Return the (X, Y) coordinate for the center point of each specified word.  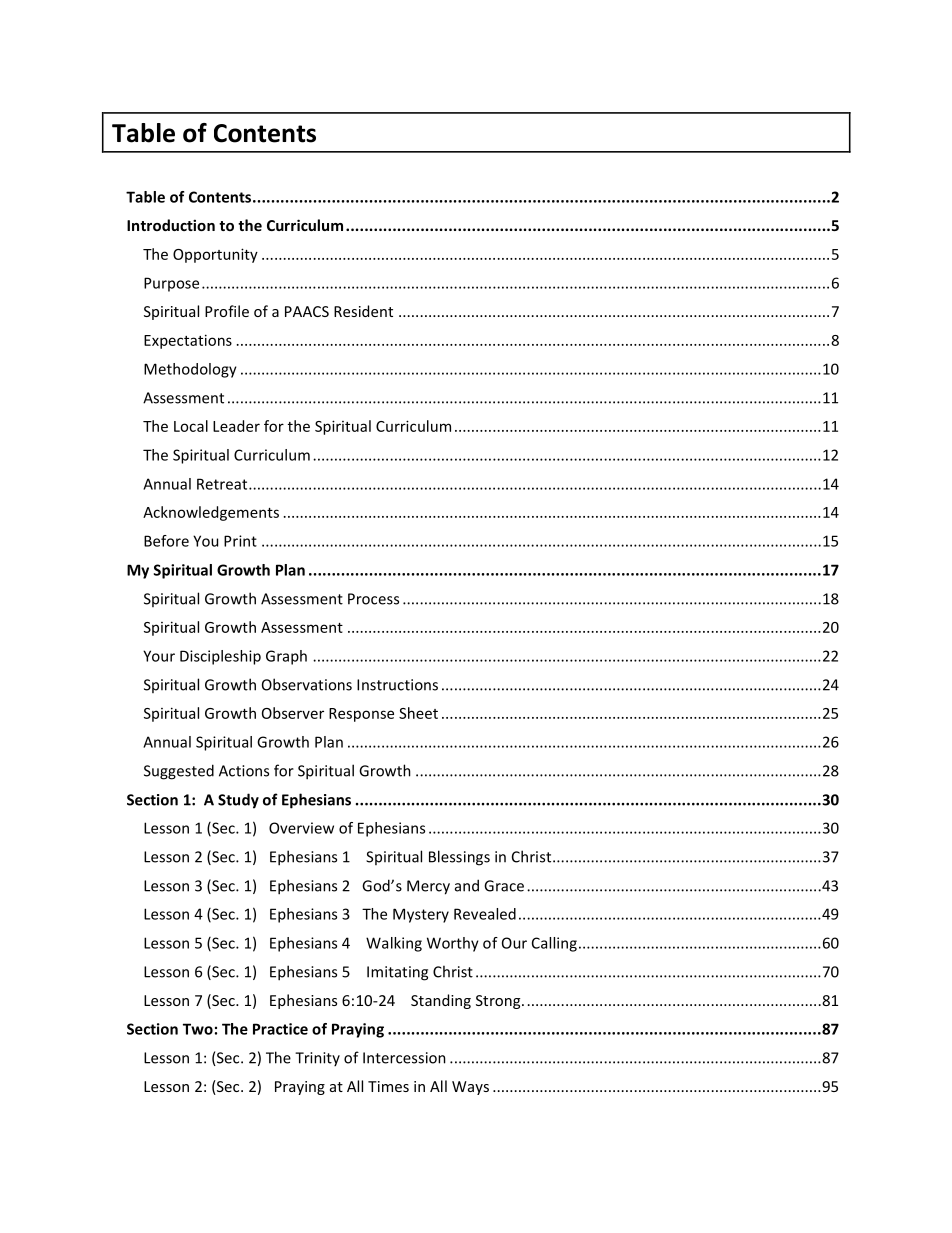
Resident (363, 311)
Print (240, 541)
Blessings (459, 858)
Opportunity (215, 255)
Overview (301, 828)
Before (166, 541)
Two (198, 1029)
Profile (227, 311)
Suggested (179, 772)
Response (361, 715)
